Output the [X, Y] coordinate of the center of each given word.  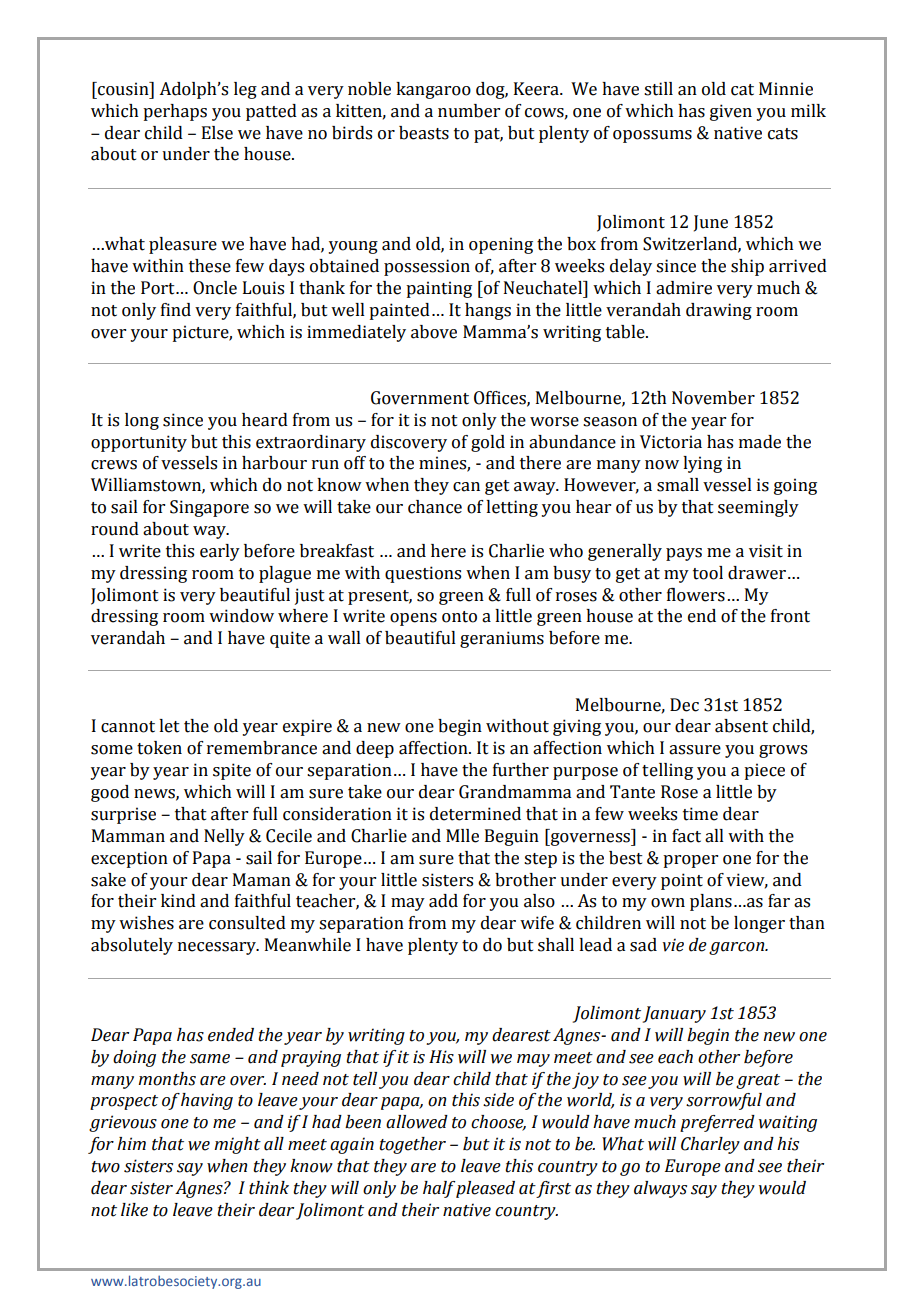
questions [423, 574]
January [674, 1014]
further [521, 770]
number [469, 111]
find [176, 310]
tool [708, 573]
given [731, 112]
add [443, 901]
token [159, 748]
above [434, 332]
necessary [218, 948]
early [220, 552]
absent [741, 726]
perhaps [175, 112]
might [237, 1145]
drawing [719, 311]
